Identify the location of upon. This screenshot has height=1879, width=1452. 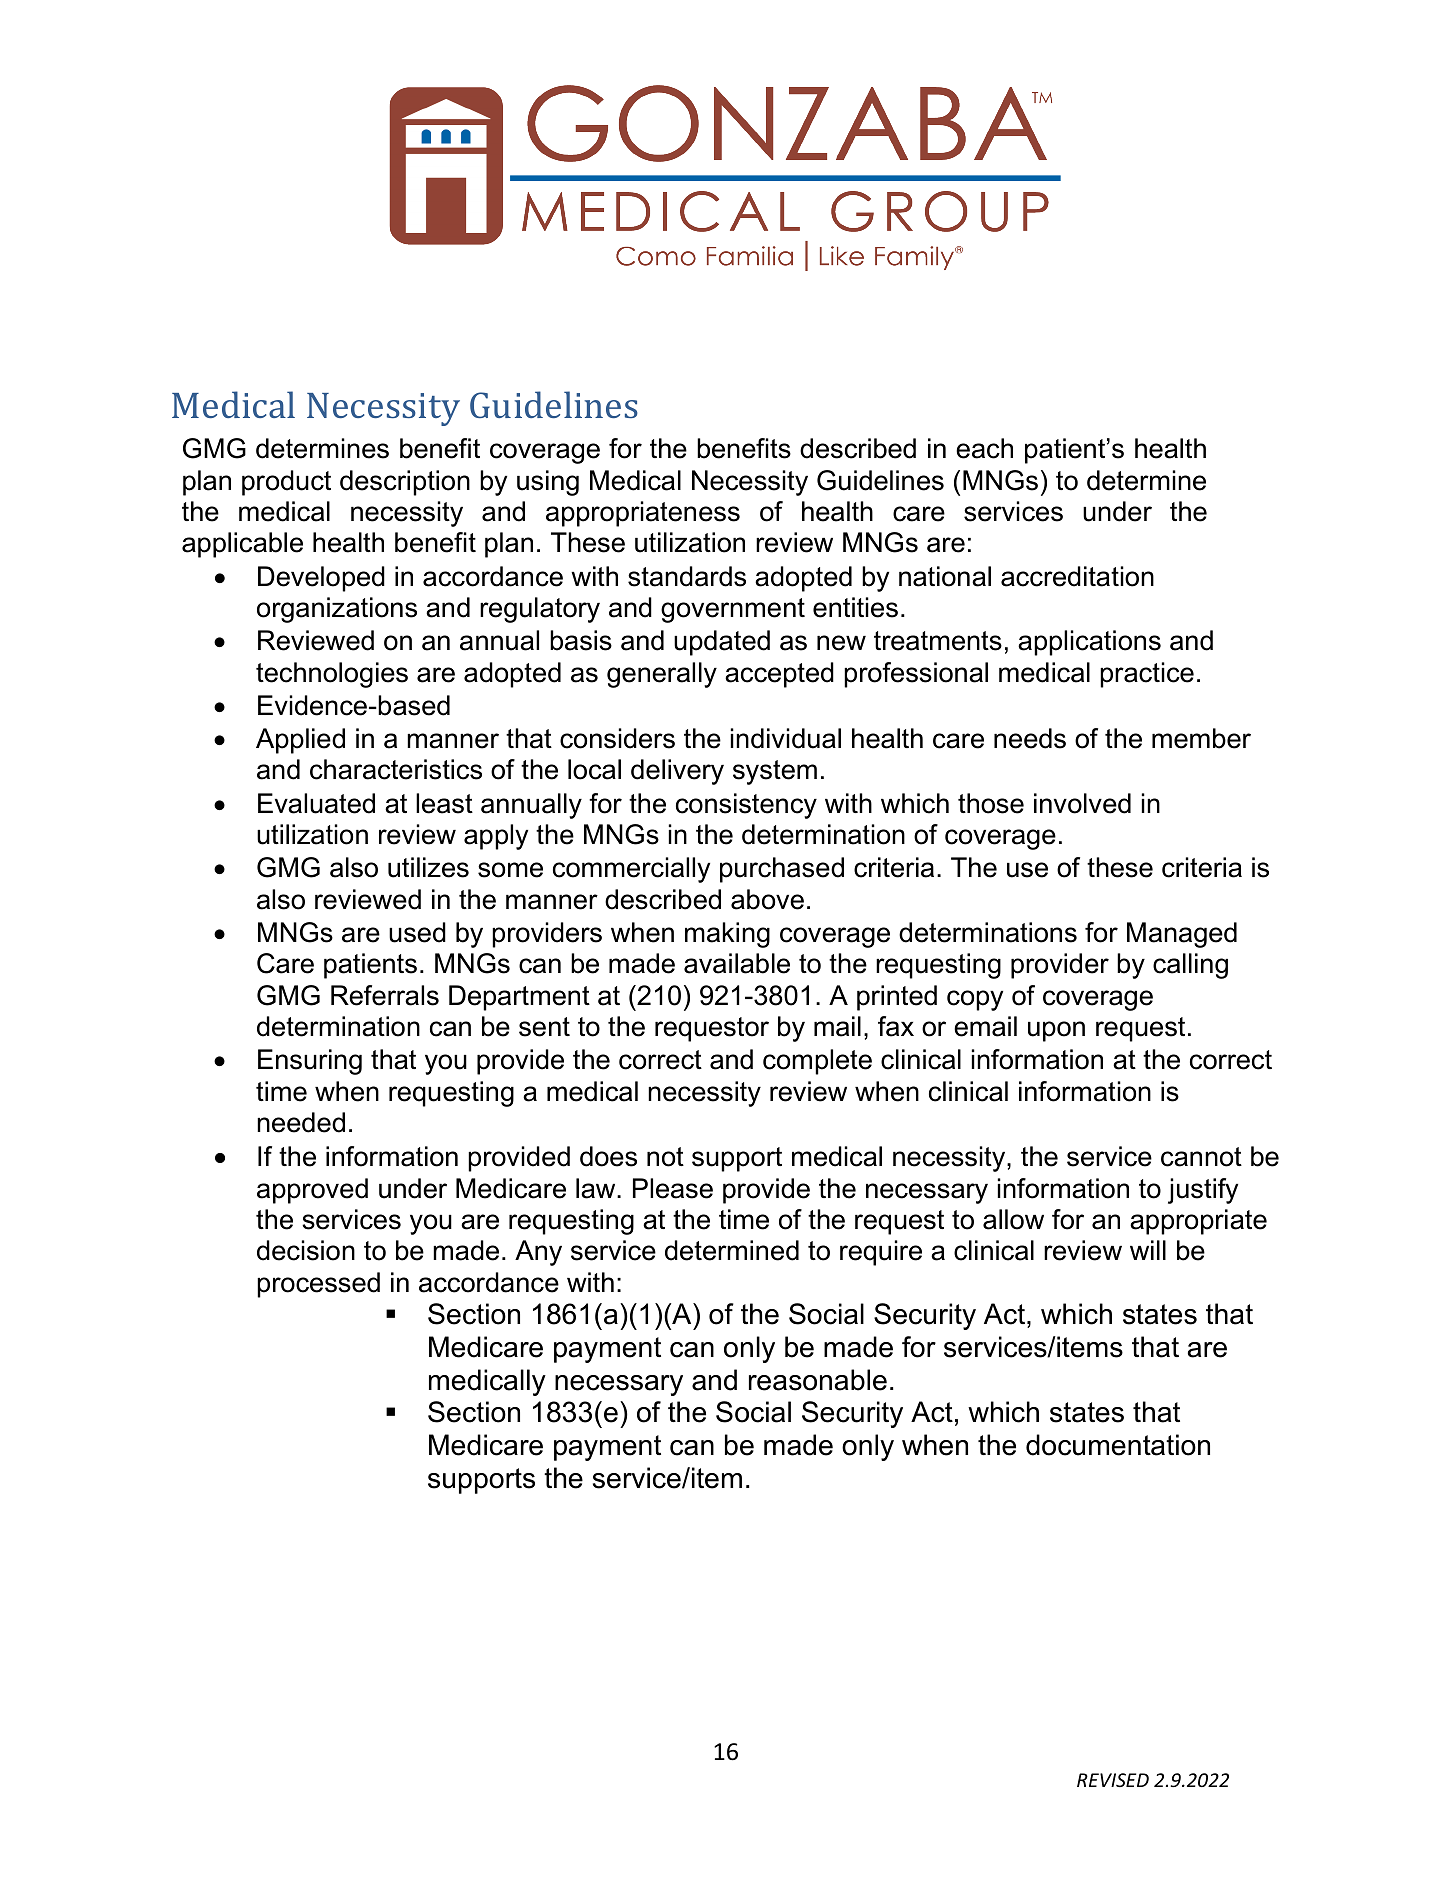
(1056, 1031).
